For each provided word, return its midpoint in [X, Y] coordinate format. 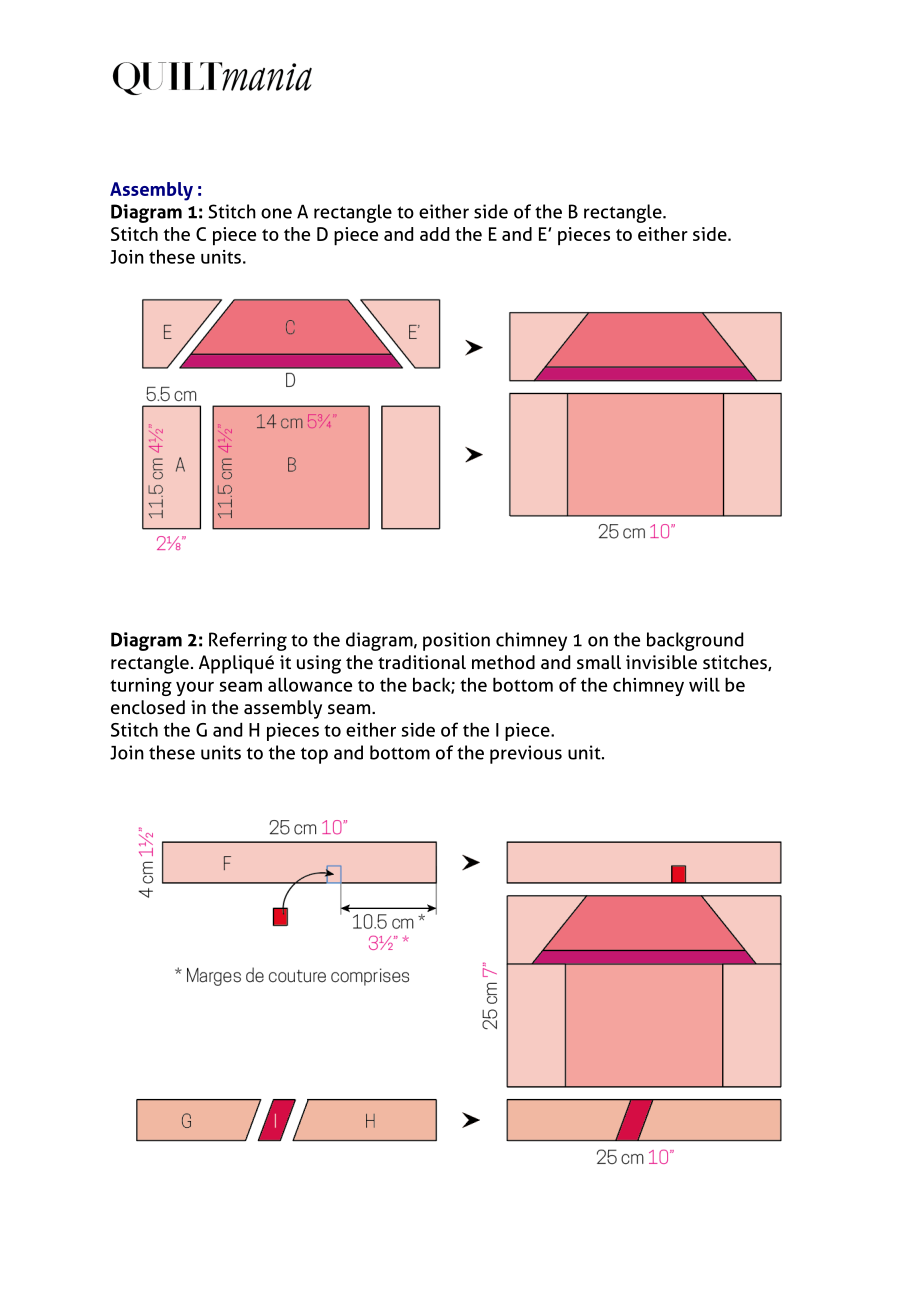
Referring [248, 641]
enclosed [148, 707]
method [503, 662]
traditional [422, 662]
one [276, 213]
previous [526, 754]
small [599, 662]
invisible [661, 662]
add [434, 234]
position [456, 641]
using [319, 664]
